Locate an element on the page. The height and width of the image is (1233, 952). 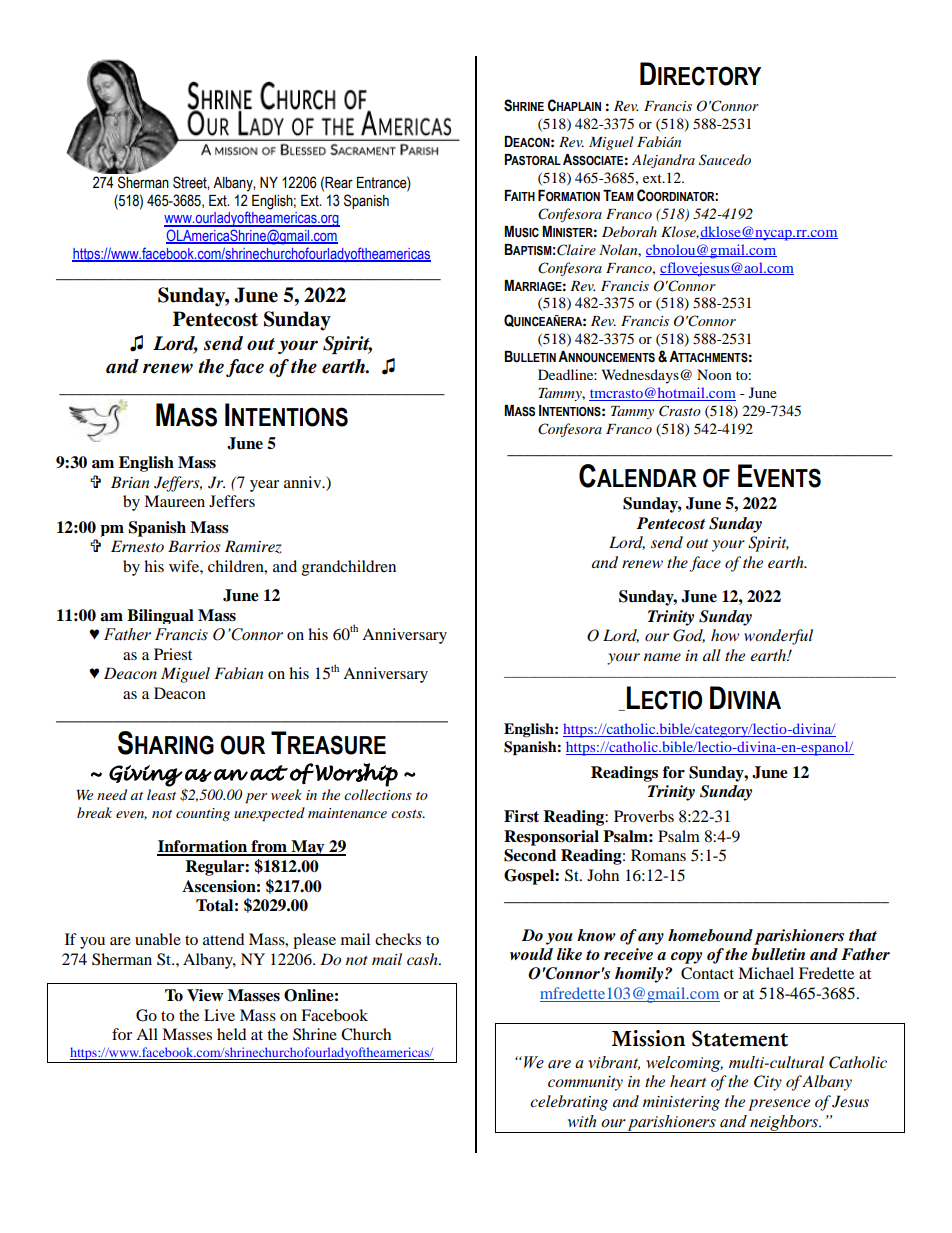
Wednesdays is located at coordinates (641, 376).
